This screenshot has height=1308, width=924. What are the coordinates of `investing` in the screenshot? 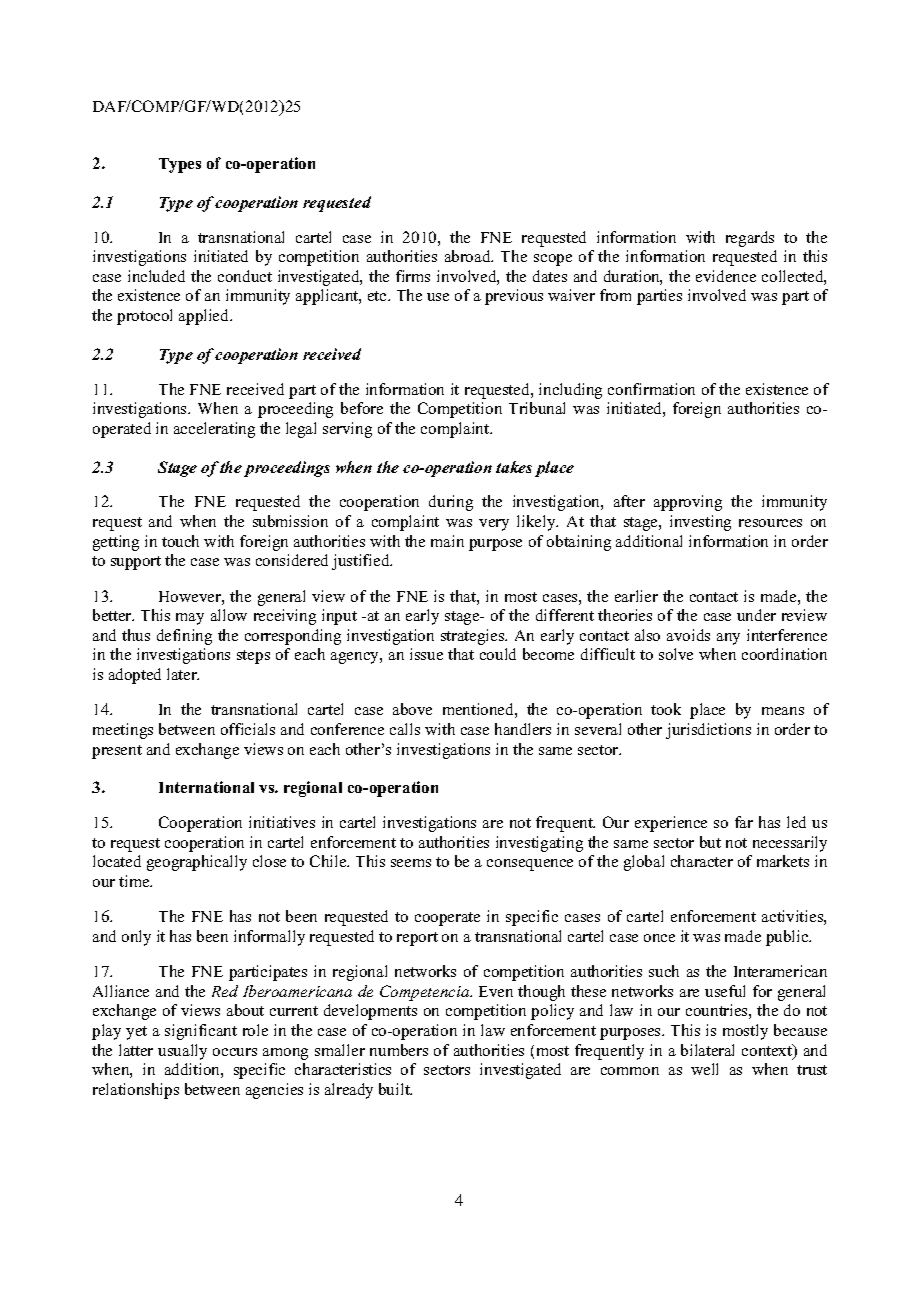 It's located at (700, 523).
